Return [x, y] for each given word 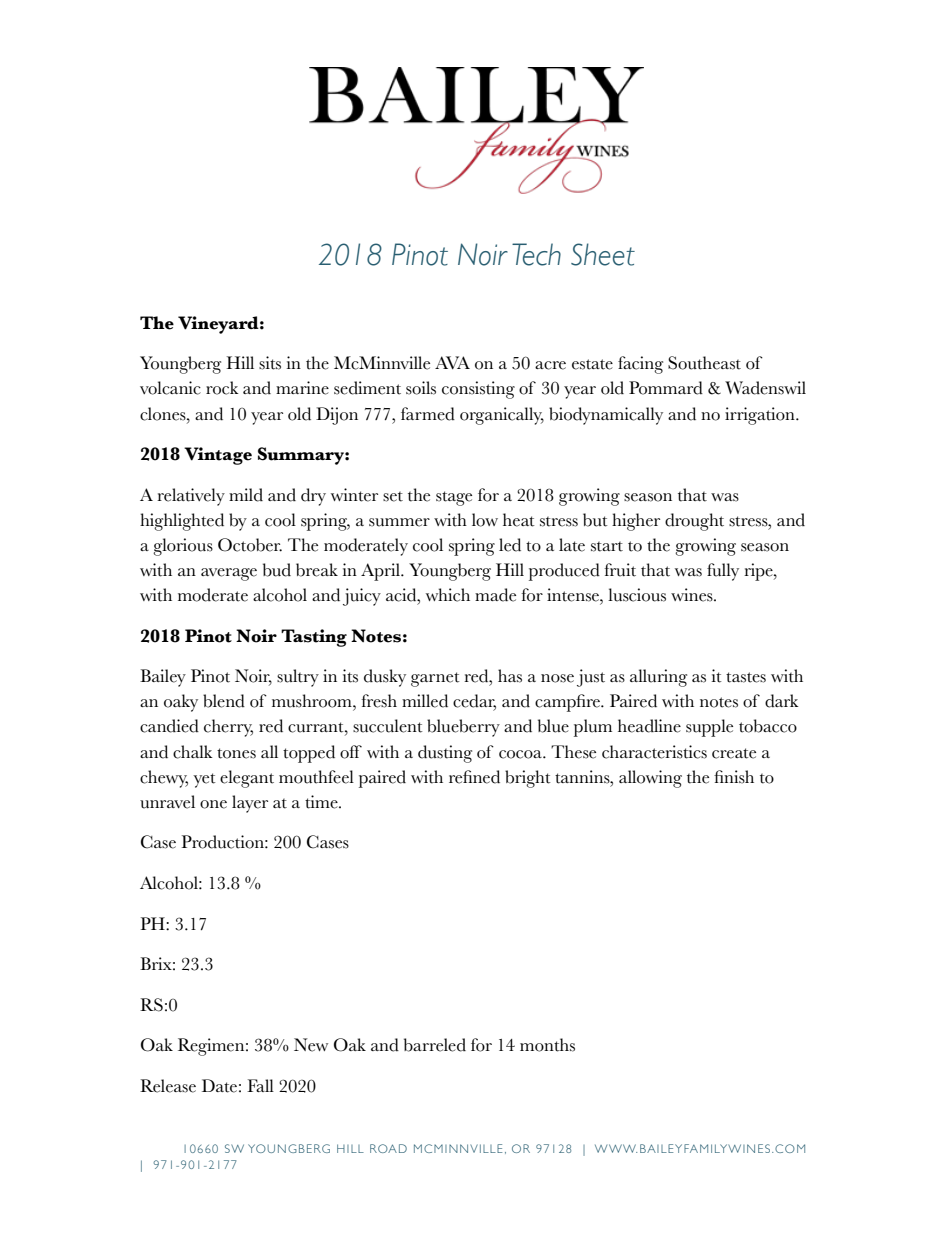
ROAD [388, 1148]
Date [219, 1086]
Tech [536, 254]
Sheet [603, 254]
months [547, 1045]
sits [270, 363]
